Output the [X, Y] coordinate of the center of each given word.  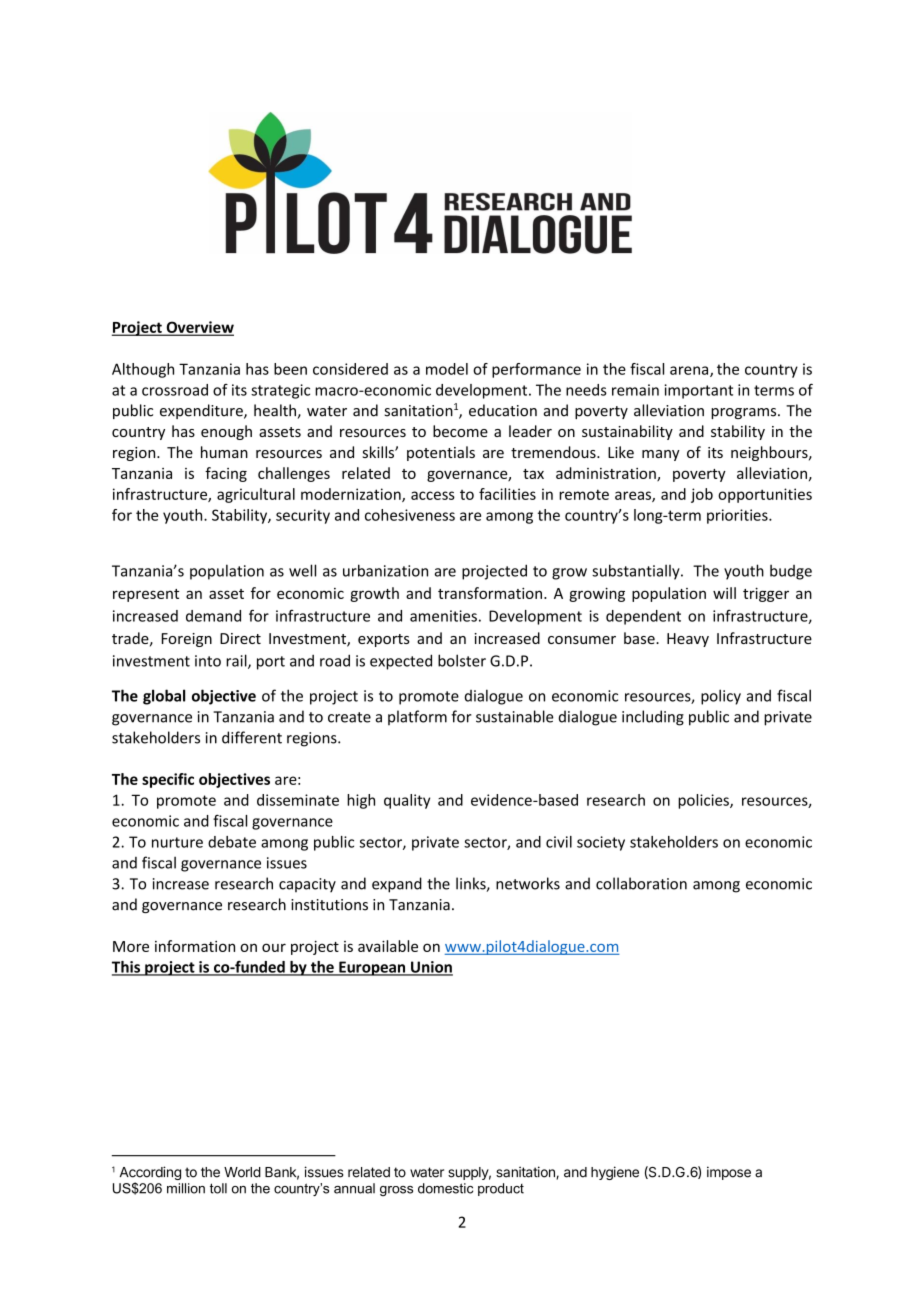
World [242, 1172]
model [447, 369]
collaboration [641, 883]
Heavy [688, 640]
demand [213, 616]
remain [635, 390]
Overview [199, 328]
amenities [443, 616]
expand [397, 885]
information [195, 946]
